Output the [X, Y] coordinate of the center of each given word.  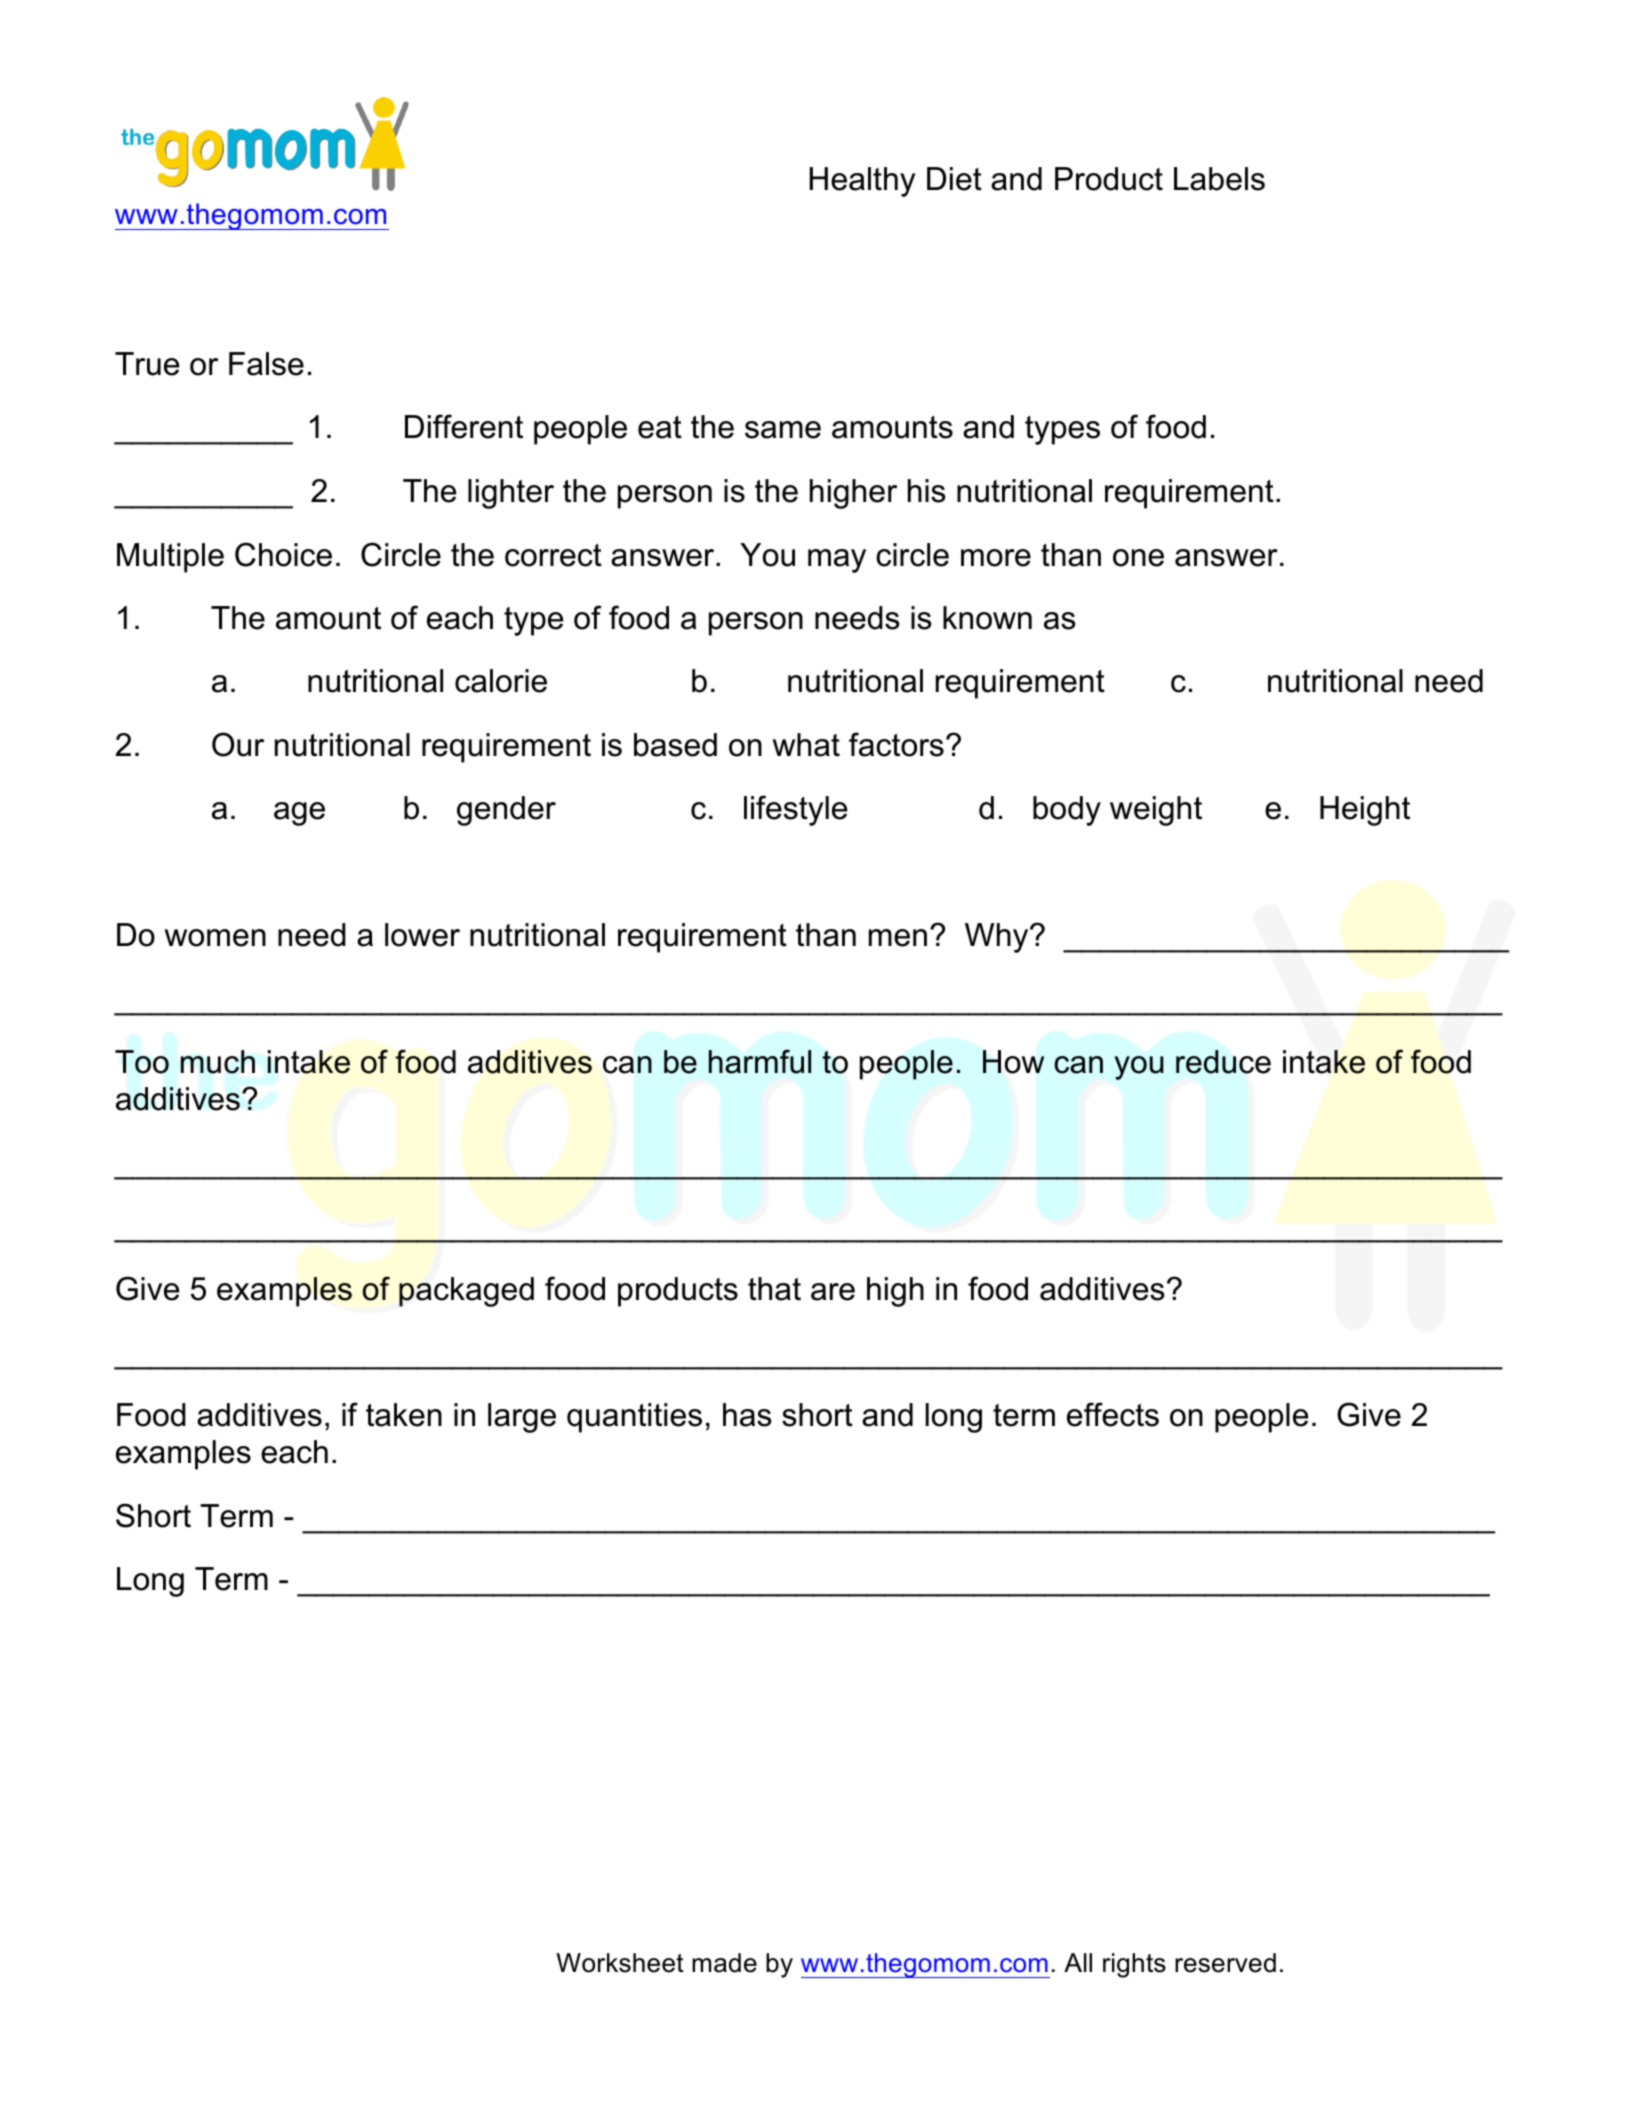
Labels [1219, 179]
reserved [1225, 1963]
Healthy [863, 182]
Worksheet [620, 1963]
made [724, 1963]
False [266, 364]
